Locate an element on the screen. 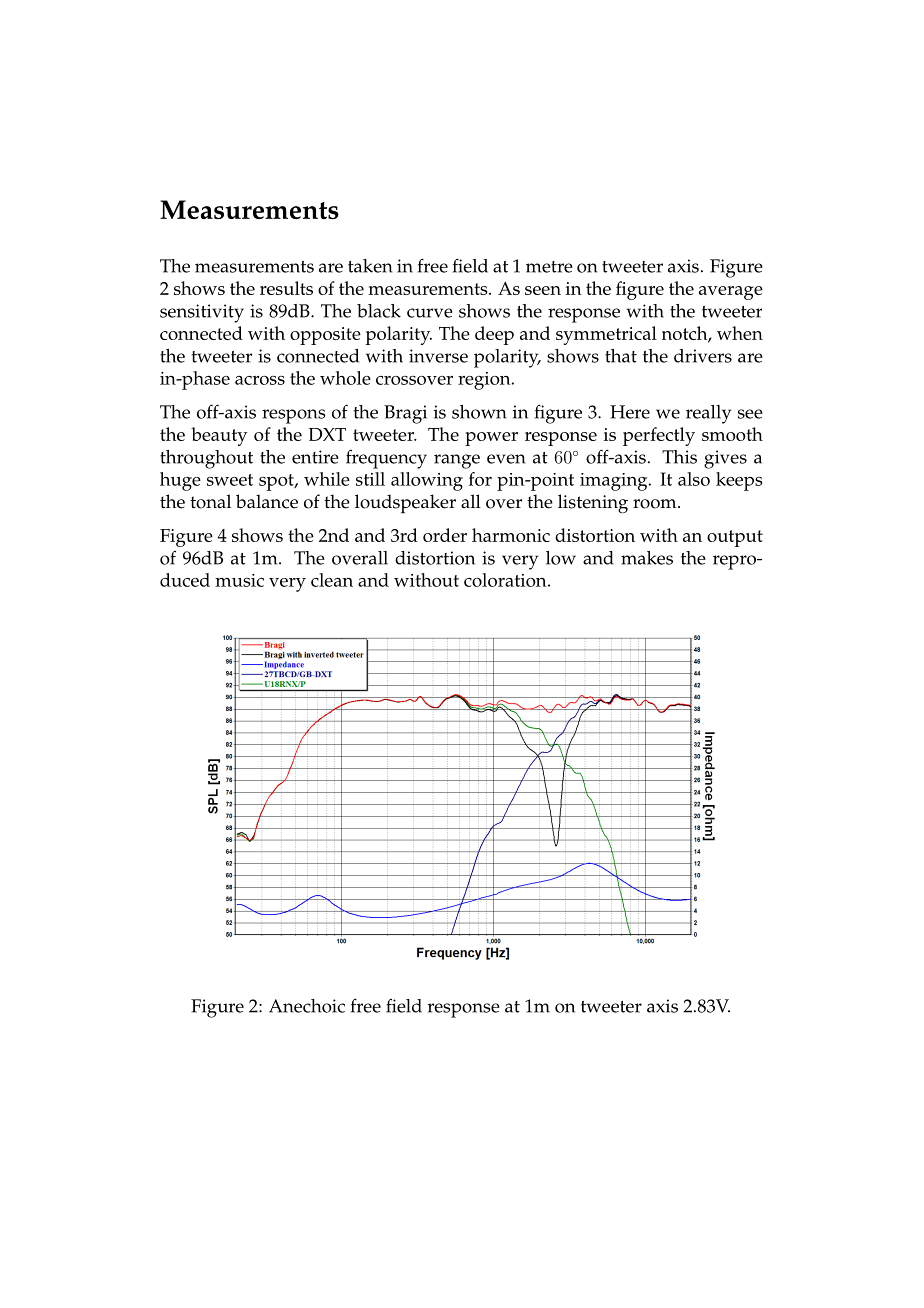  makes is located at coordinates (647, 558).
